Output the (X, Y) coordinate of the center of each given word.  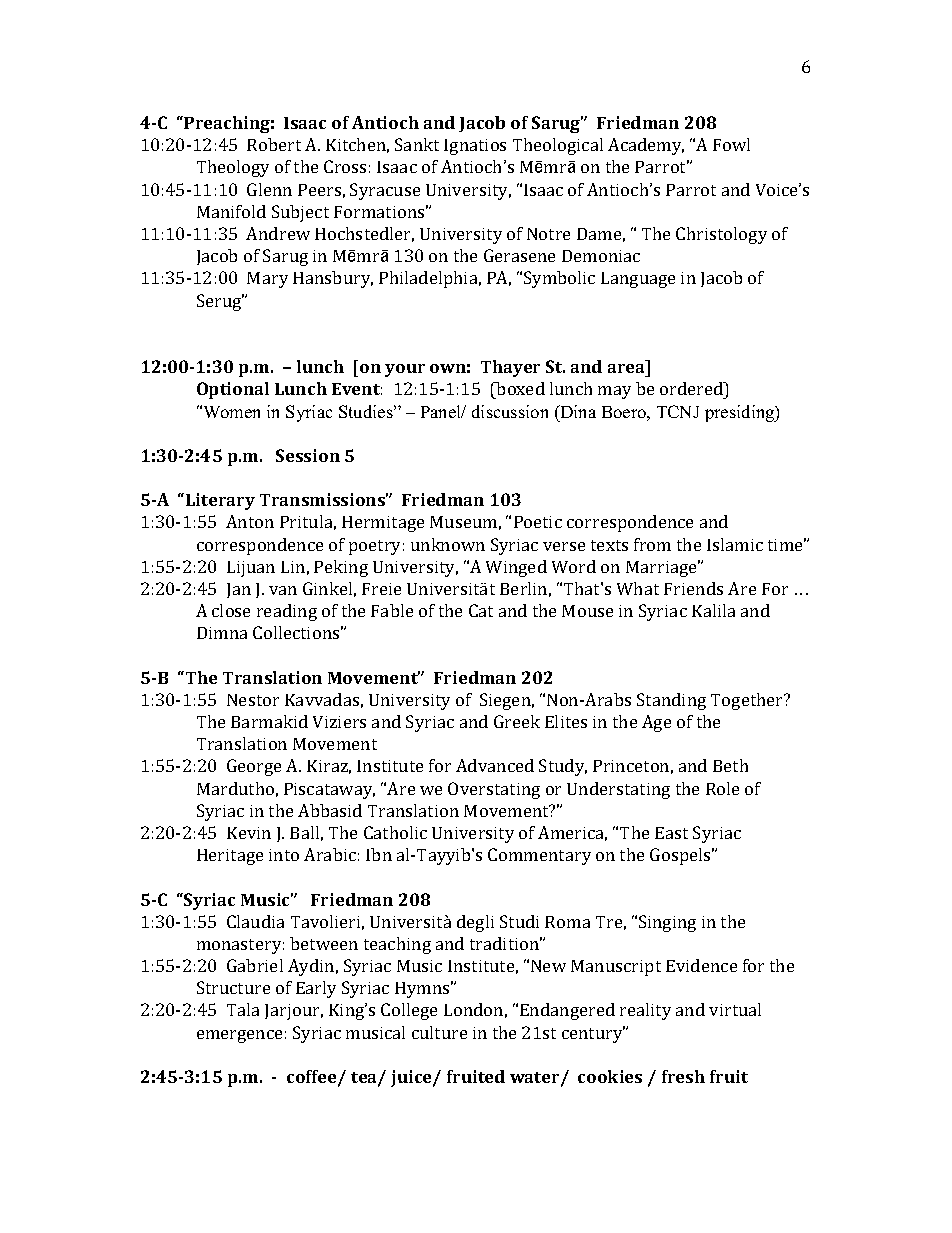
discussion (510, 411)
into (284, 855)
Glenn (269, 189)
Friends (693, 588)
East (671, 833)
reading (287, 612)
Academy (646, 146)
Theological (558, 146)
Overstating (494, 790)
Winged (516, 568)
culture (439, 1032)
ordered (692, 388)
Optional (233, 390)
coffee (313, 1078)
